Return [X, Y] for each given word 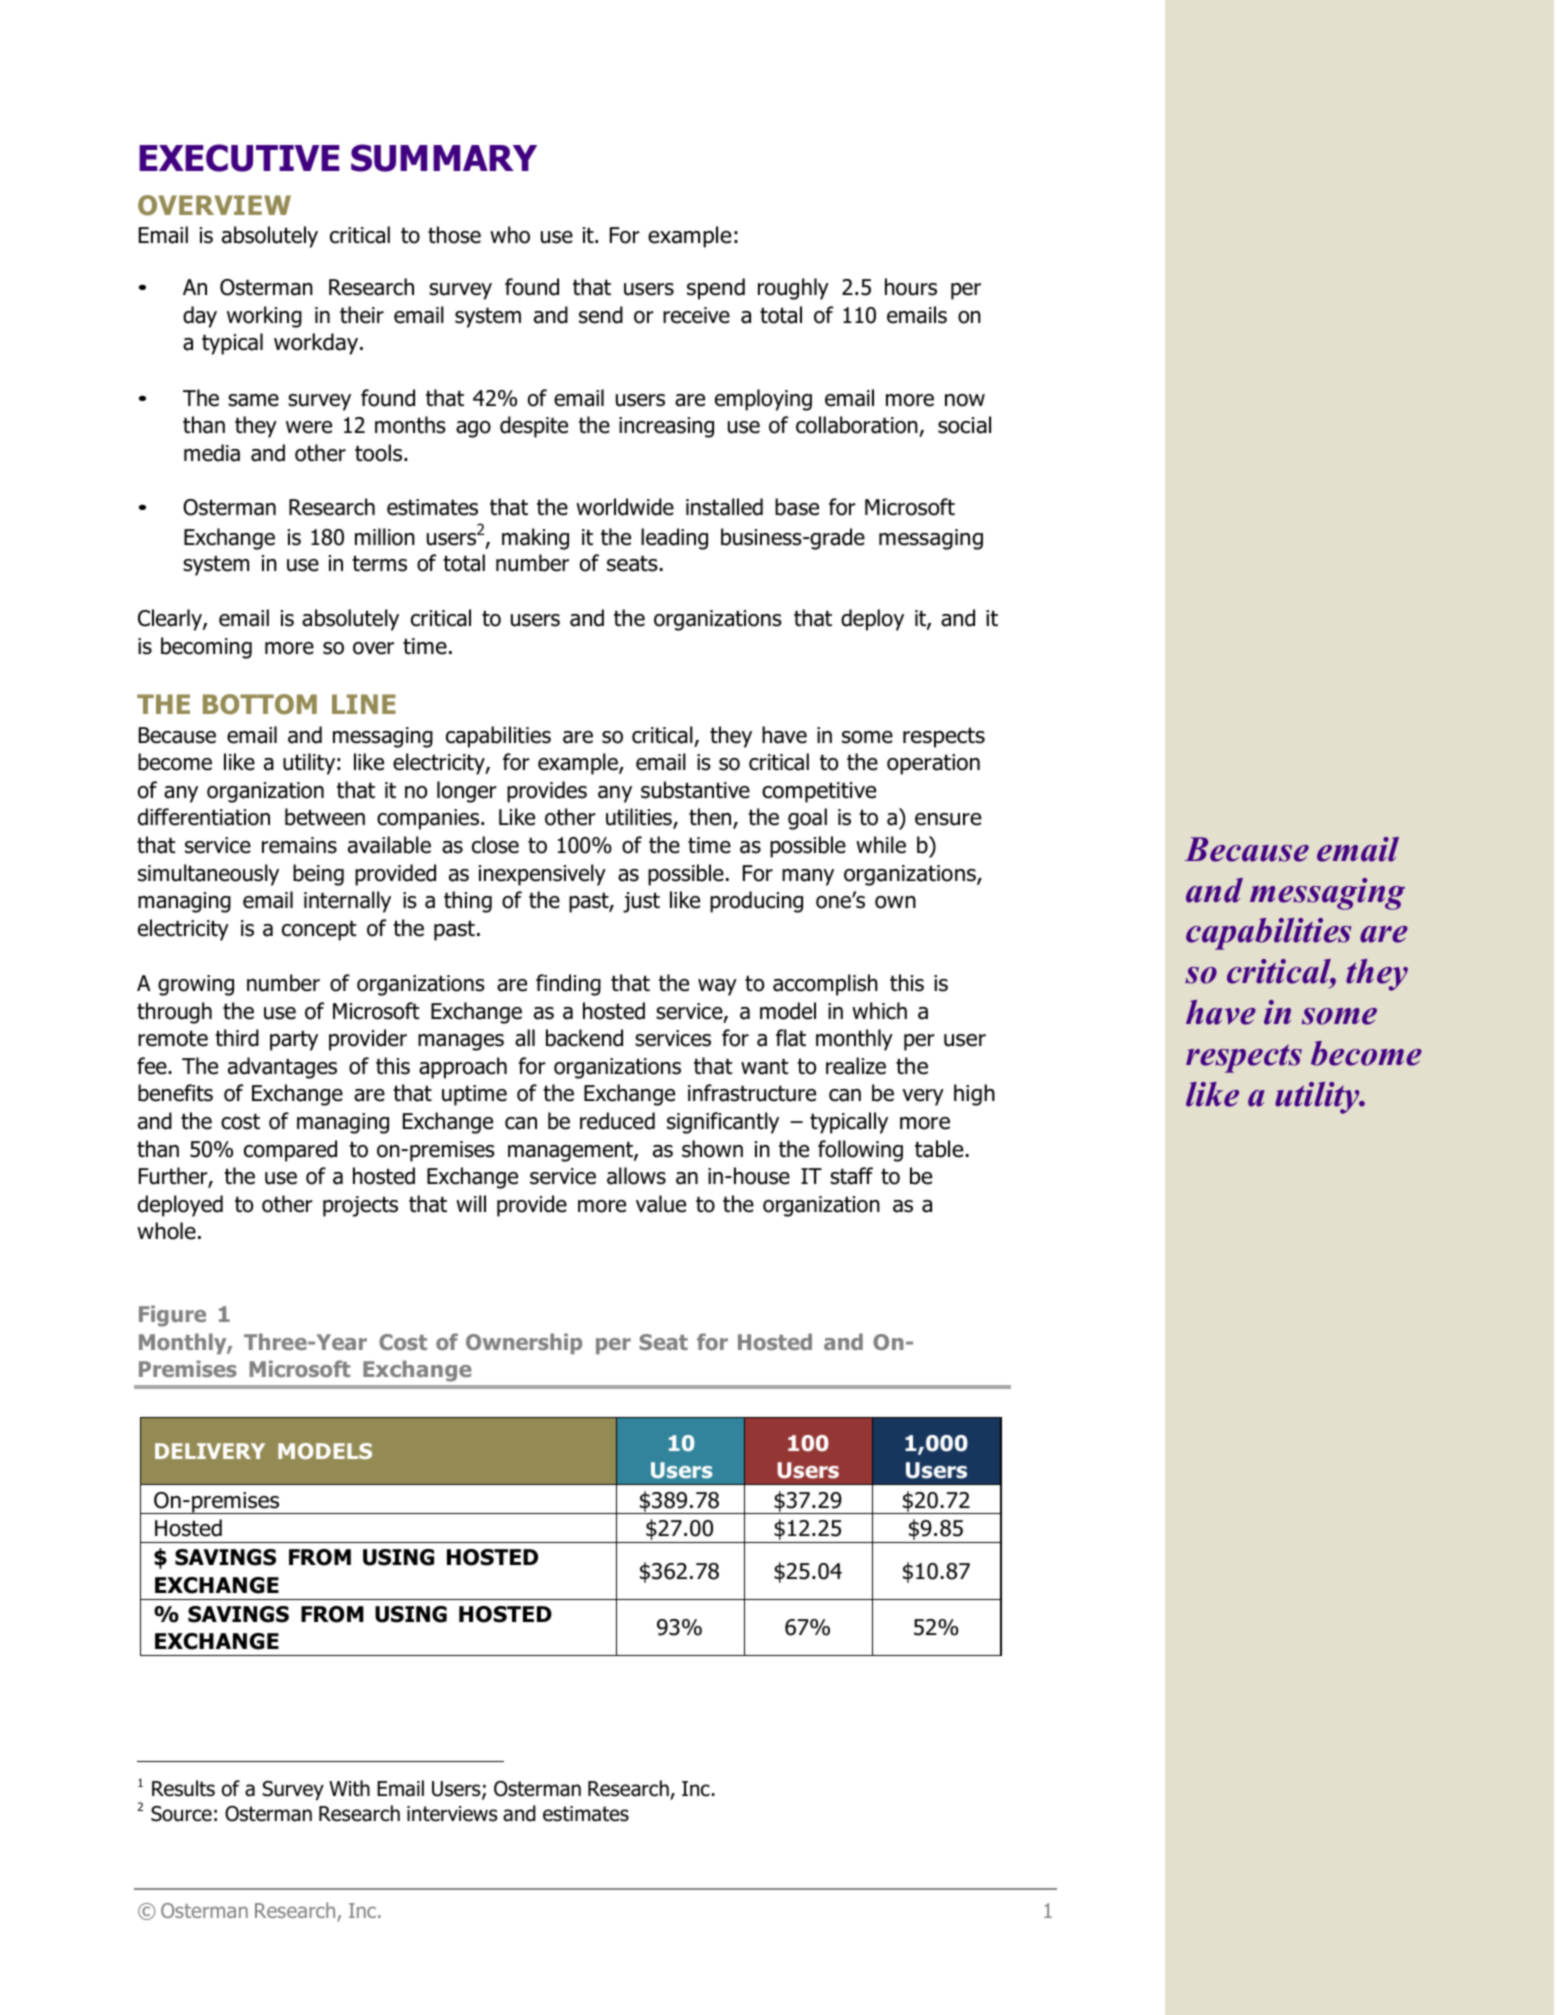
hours [911, 287]
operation [933, 764]
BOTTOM [260, 704]
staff [851, 1176]
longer [467, 792]
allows [636, 1176]
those [454, 235]
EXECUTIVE [239, 158]
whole [166, 1231]
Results [183, 1788]
